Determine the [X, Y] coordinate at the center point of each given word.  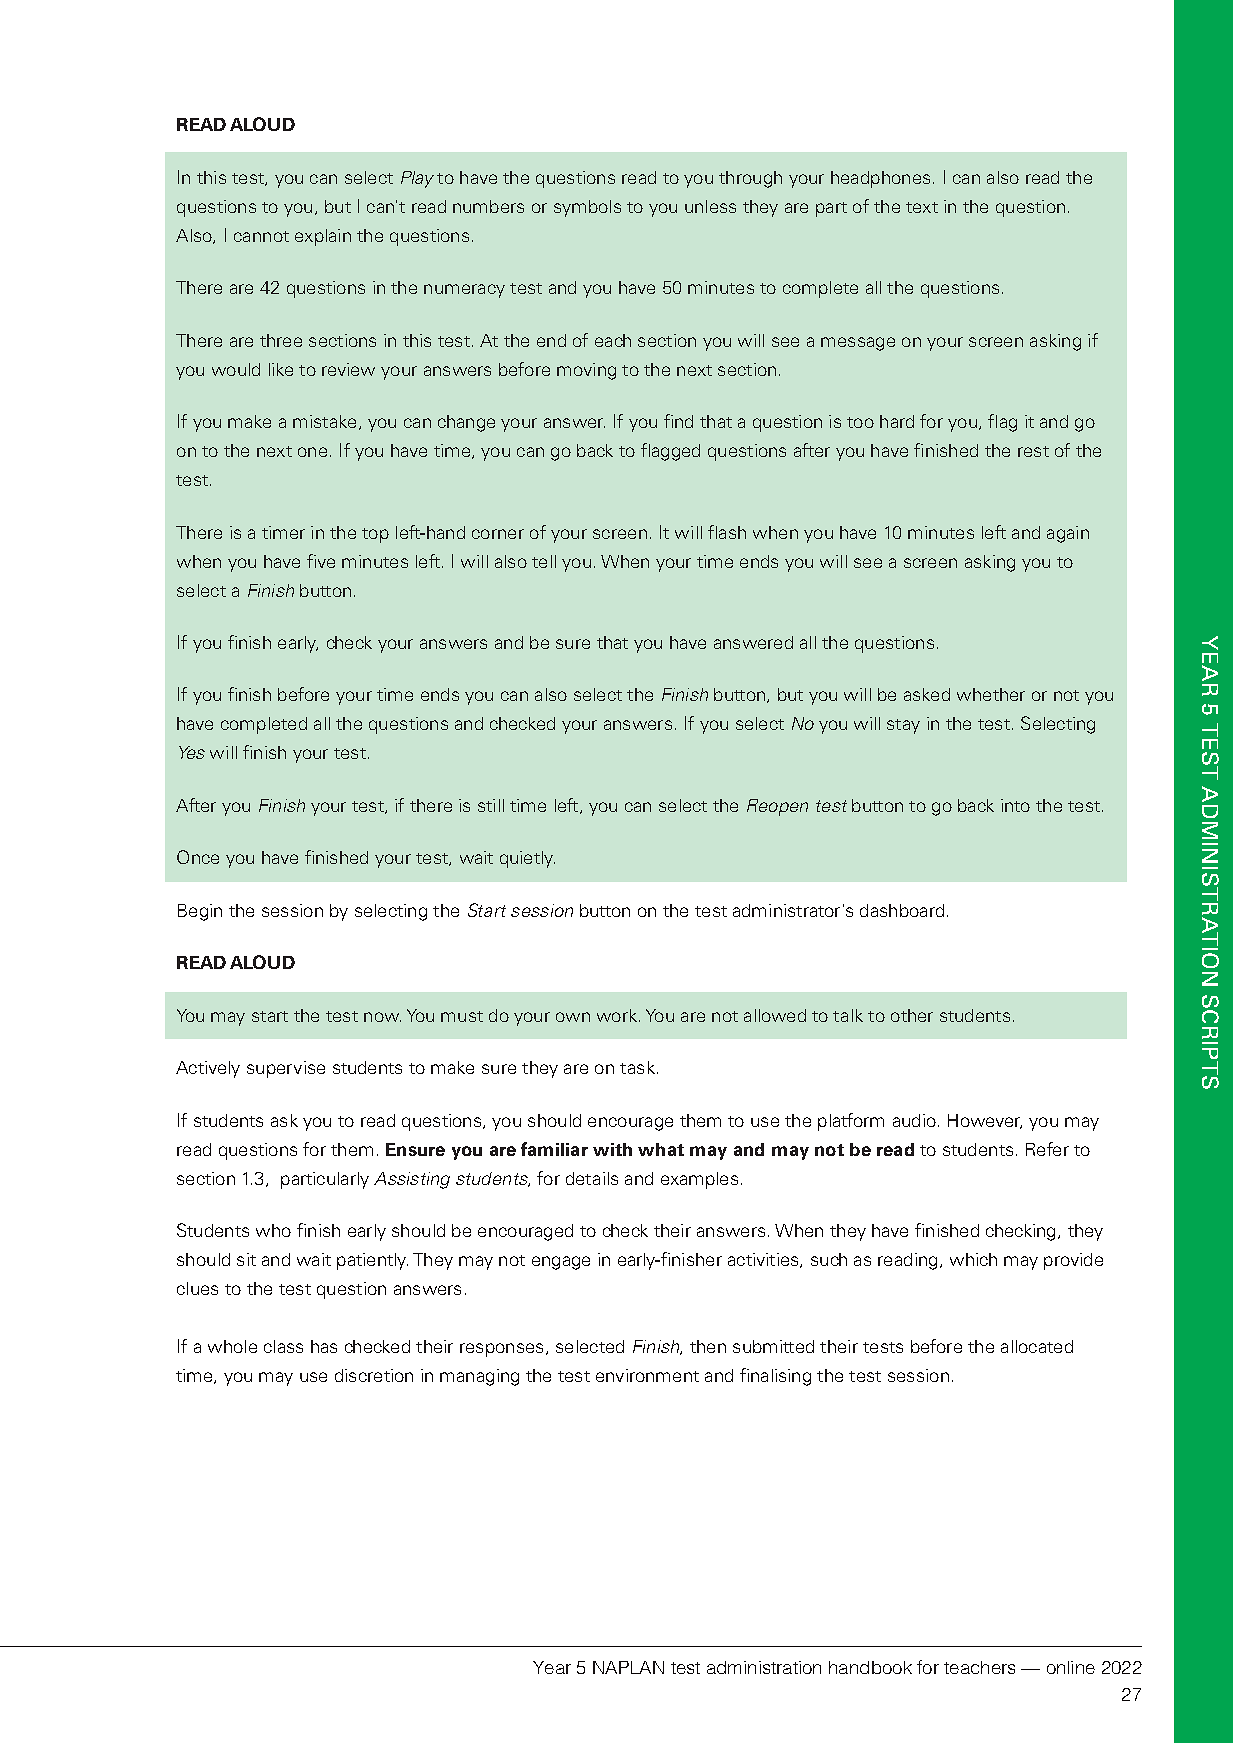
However [985, 1121]
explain [323, 237]
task [637, 1067]
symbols [587, 208]
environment [647, 1375]
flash [727, 532]
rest [1033, 451]
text [922, 207]
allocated [1037, 1346]
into [1015, 805]
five [321, 561]
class [283, 1346]
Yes [192, 752]
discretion [374, 1375]
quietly [527, 859]
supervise [286, 1069]
